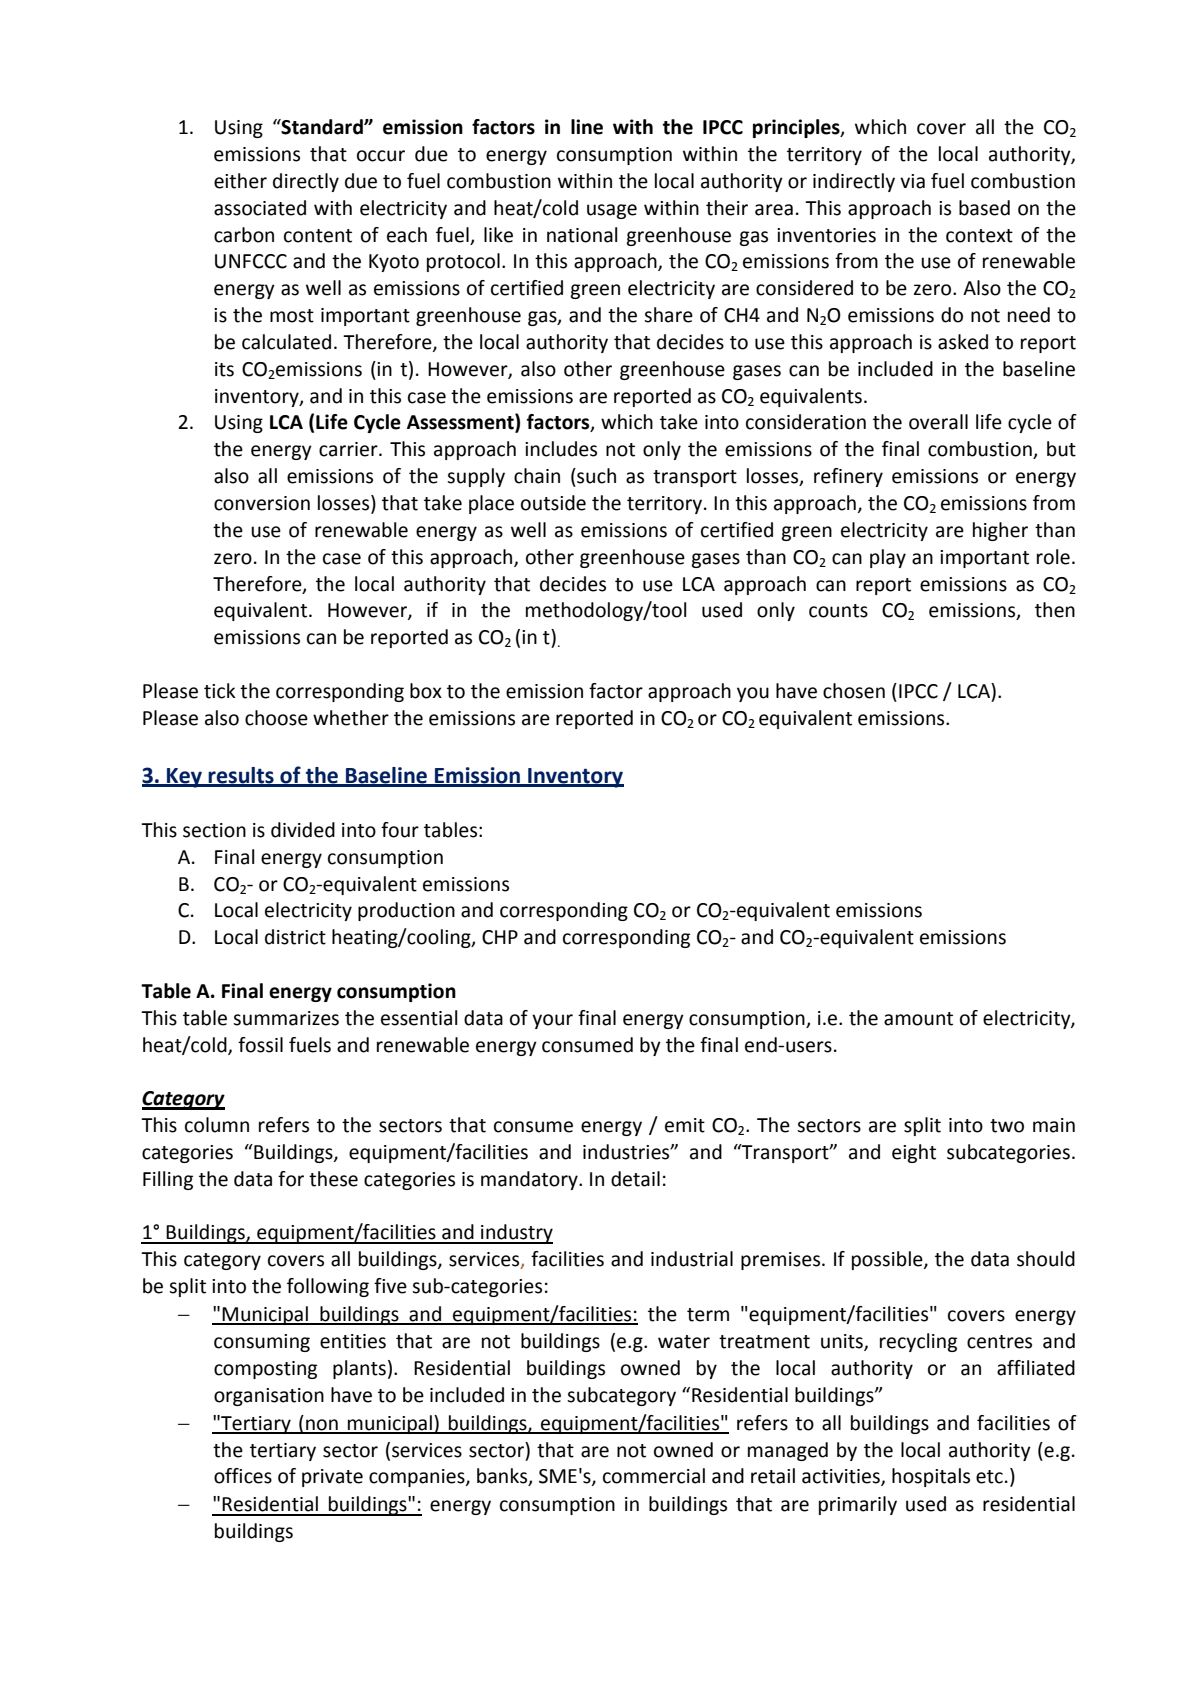  I want to click on based, so click(984, 208).
